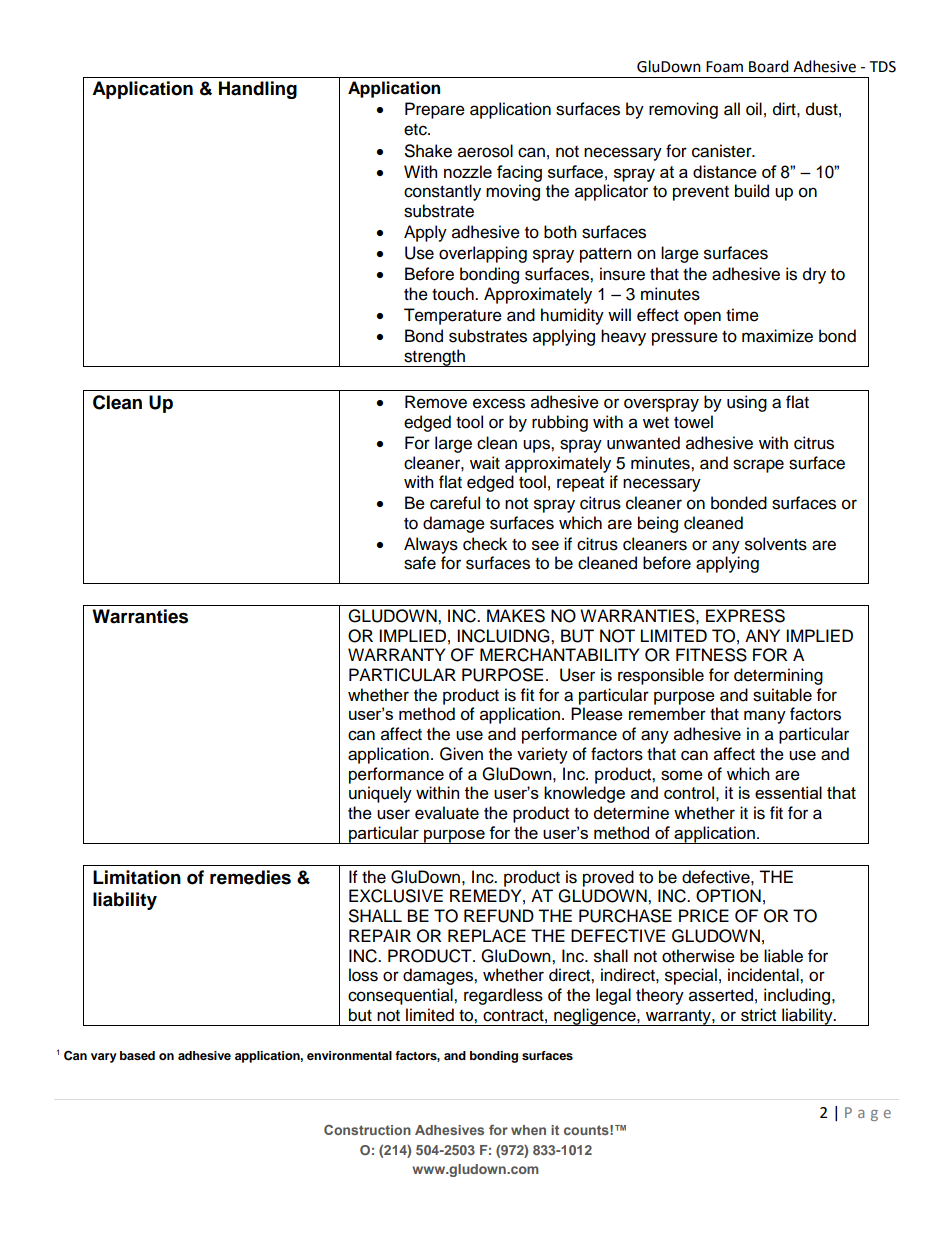  What do you see at coordinates (788, 792) in the screenshot?
I see `essential` at bounding box center [788, 792].
